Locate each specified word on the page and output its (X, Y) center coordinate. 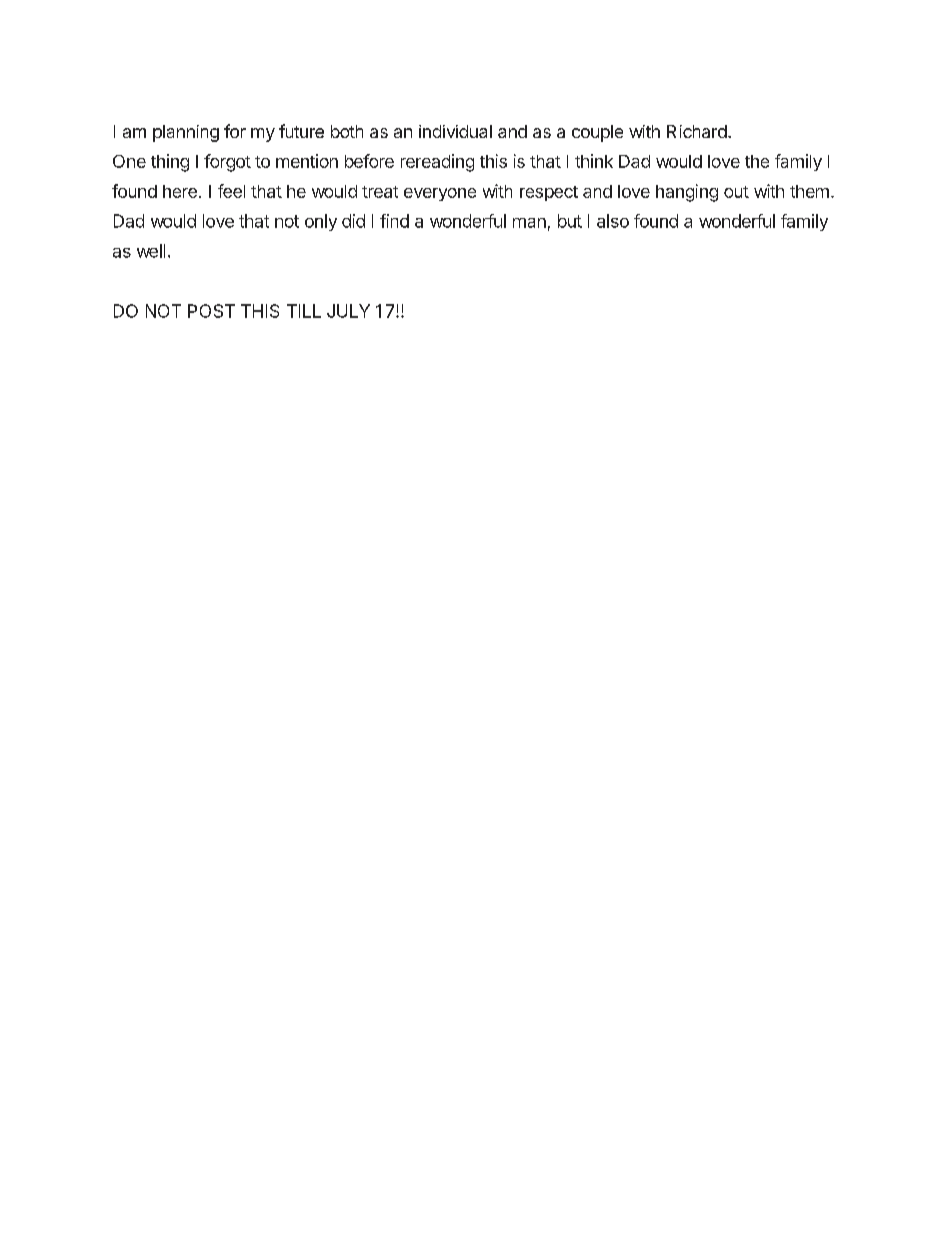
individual (455, 131)
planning (186, 133)
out (736, 192)
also (613, 221)
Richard (697, 131)
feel (231, 191)
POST (211, 311)
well (151, 251)
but (570, 221)
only (321, 222)
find (394, 221)
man (529, 223)
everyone (440, 194)
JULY (348, 311)
